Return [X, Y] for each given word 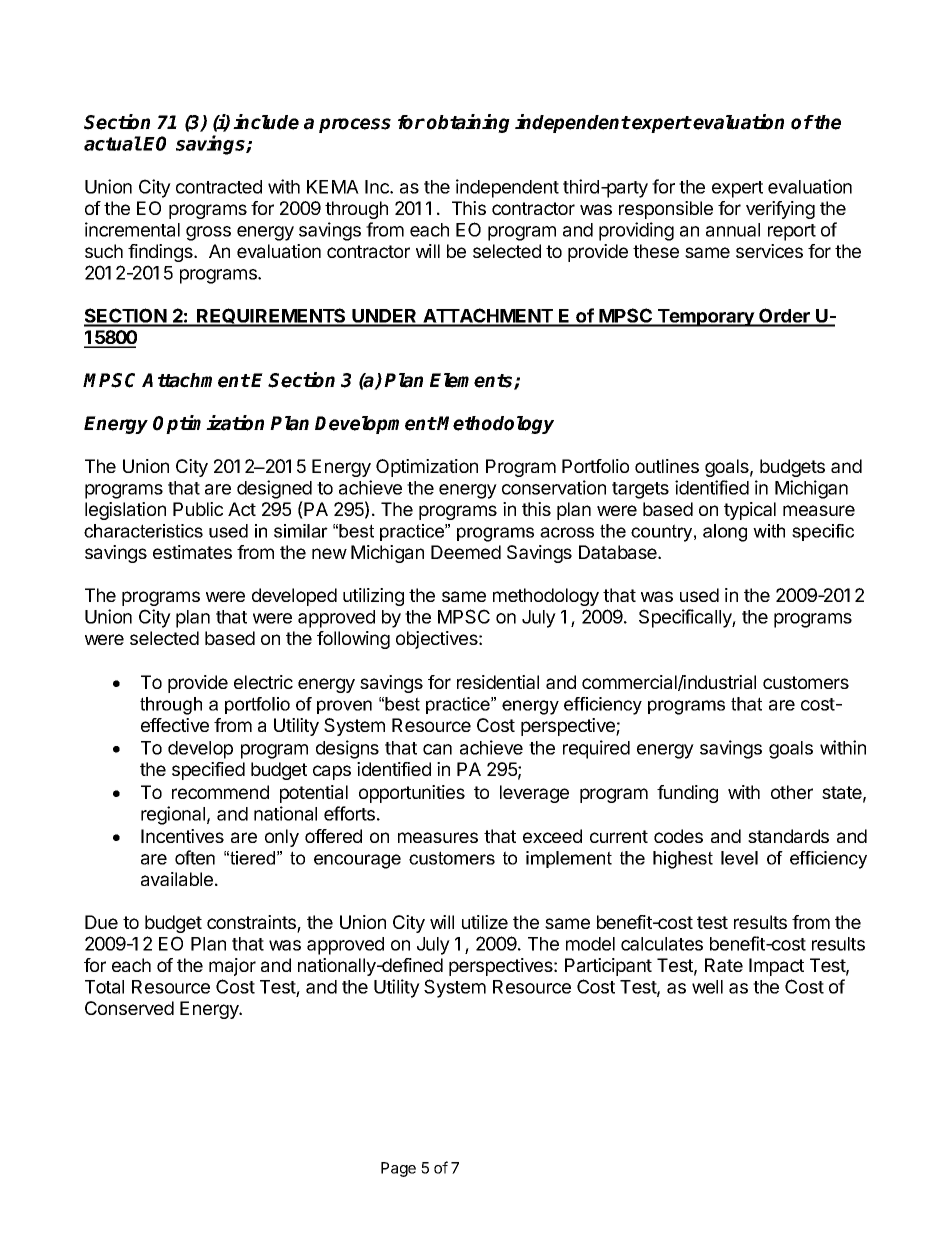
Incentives [182, 836]
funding [687, 794]
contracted [219, 187]
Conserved [129, 1008]
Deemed [466, 552]
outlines [667, 466]
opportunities [412, 794]
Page [398, 1169]
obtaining [468, 123]
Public [198, 509]
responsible [666, 210]
